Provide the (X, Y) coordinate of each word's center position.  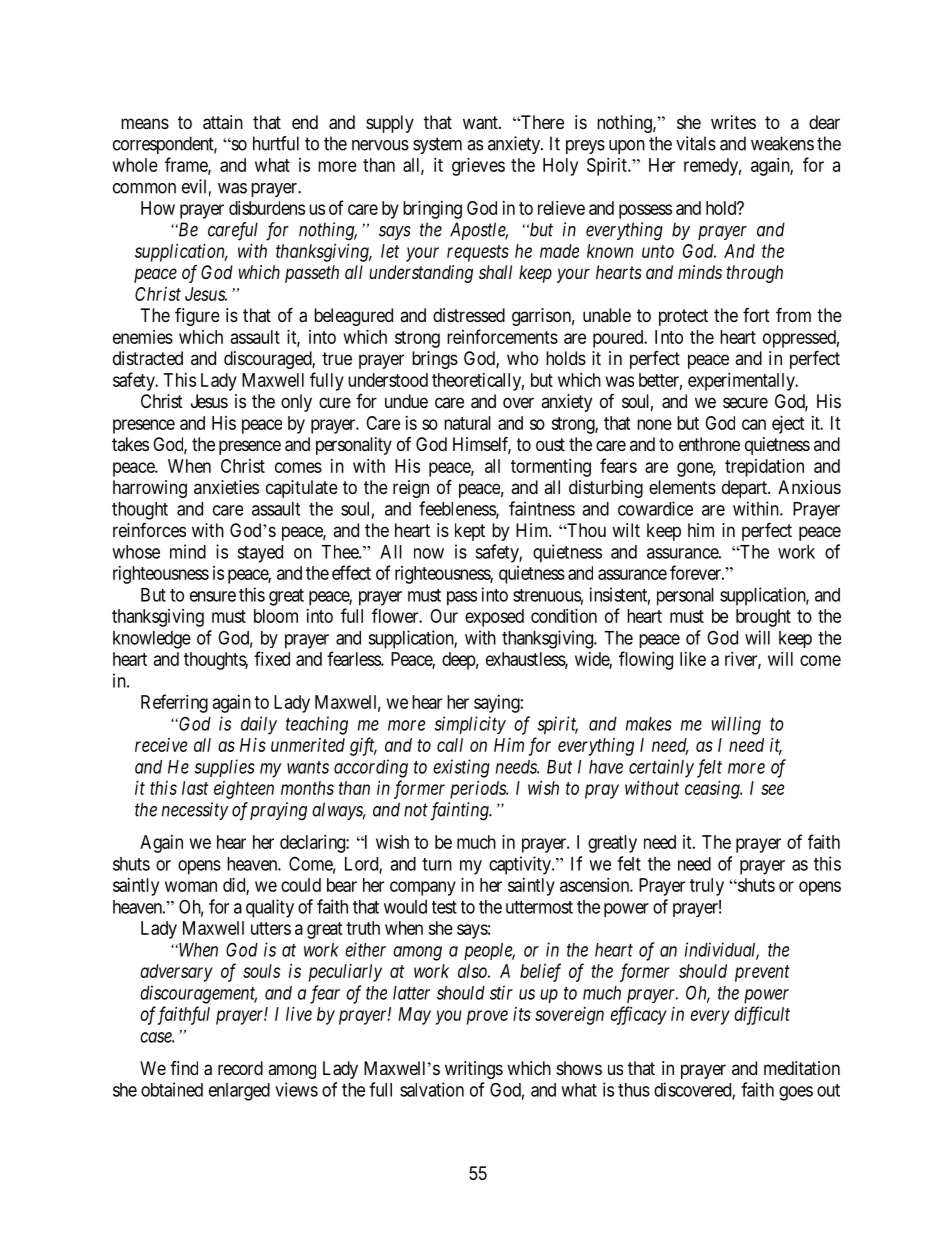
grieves (478, 167)
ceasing (713, 790)
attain (223, 122)
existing (461, 768)
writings (474, 1070)
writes (733, 122)
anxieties (226, 487)
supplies (224, 768)
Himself (482, 445)
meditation (802, 1068)
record (240, 1068)
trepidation (764, 468)
